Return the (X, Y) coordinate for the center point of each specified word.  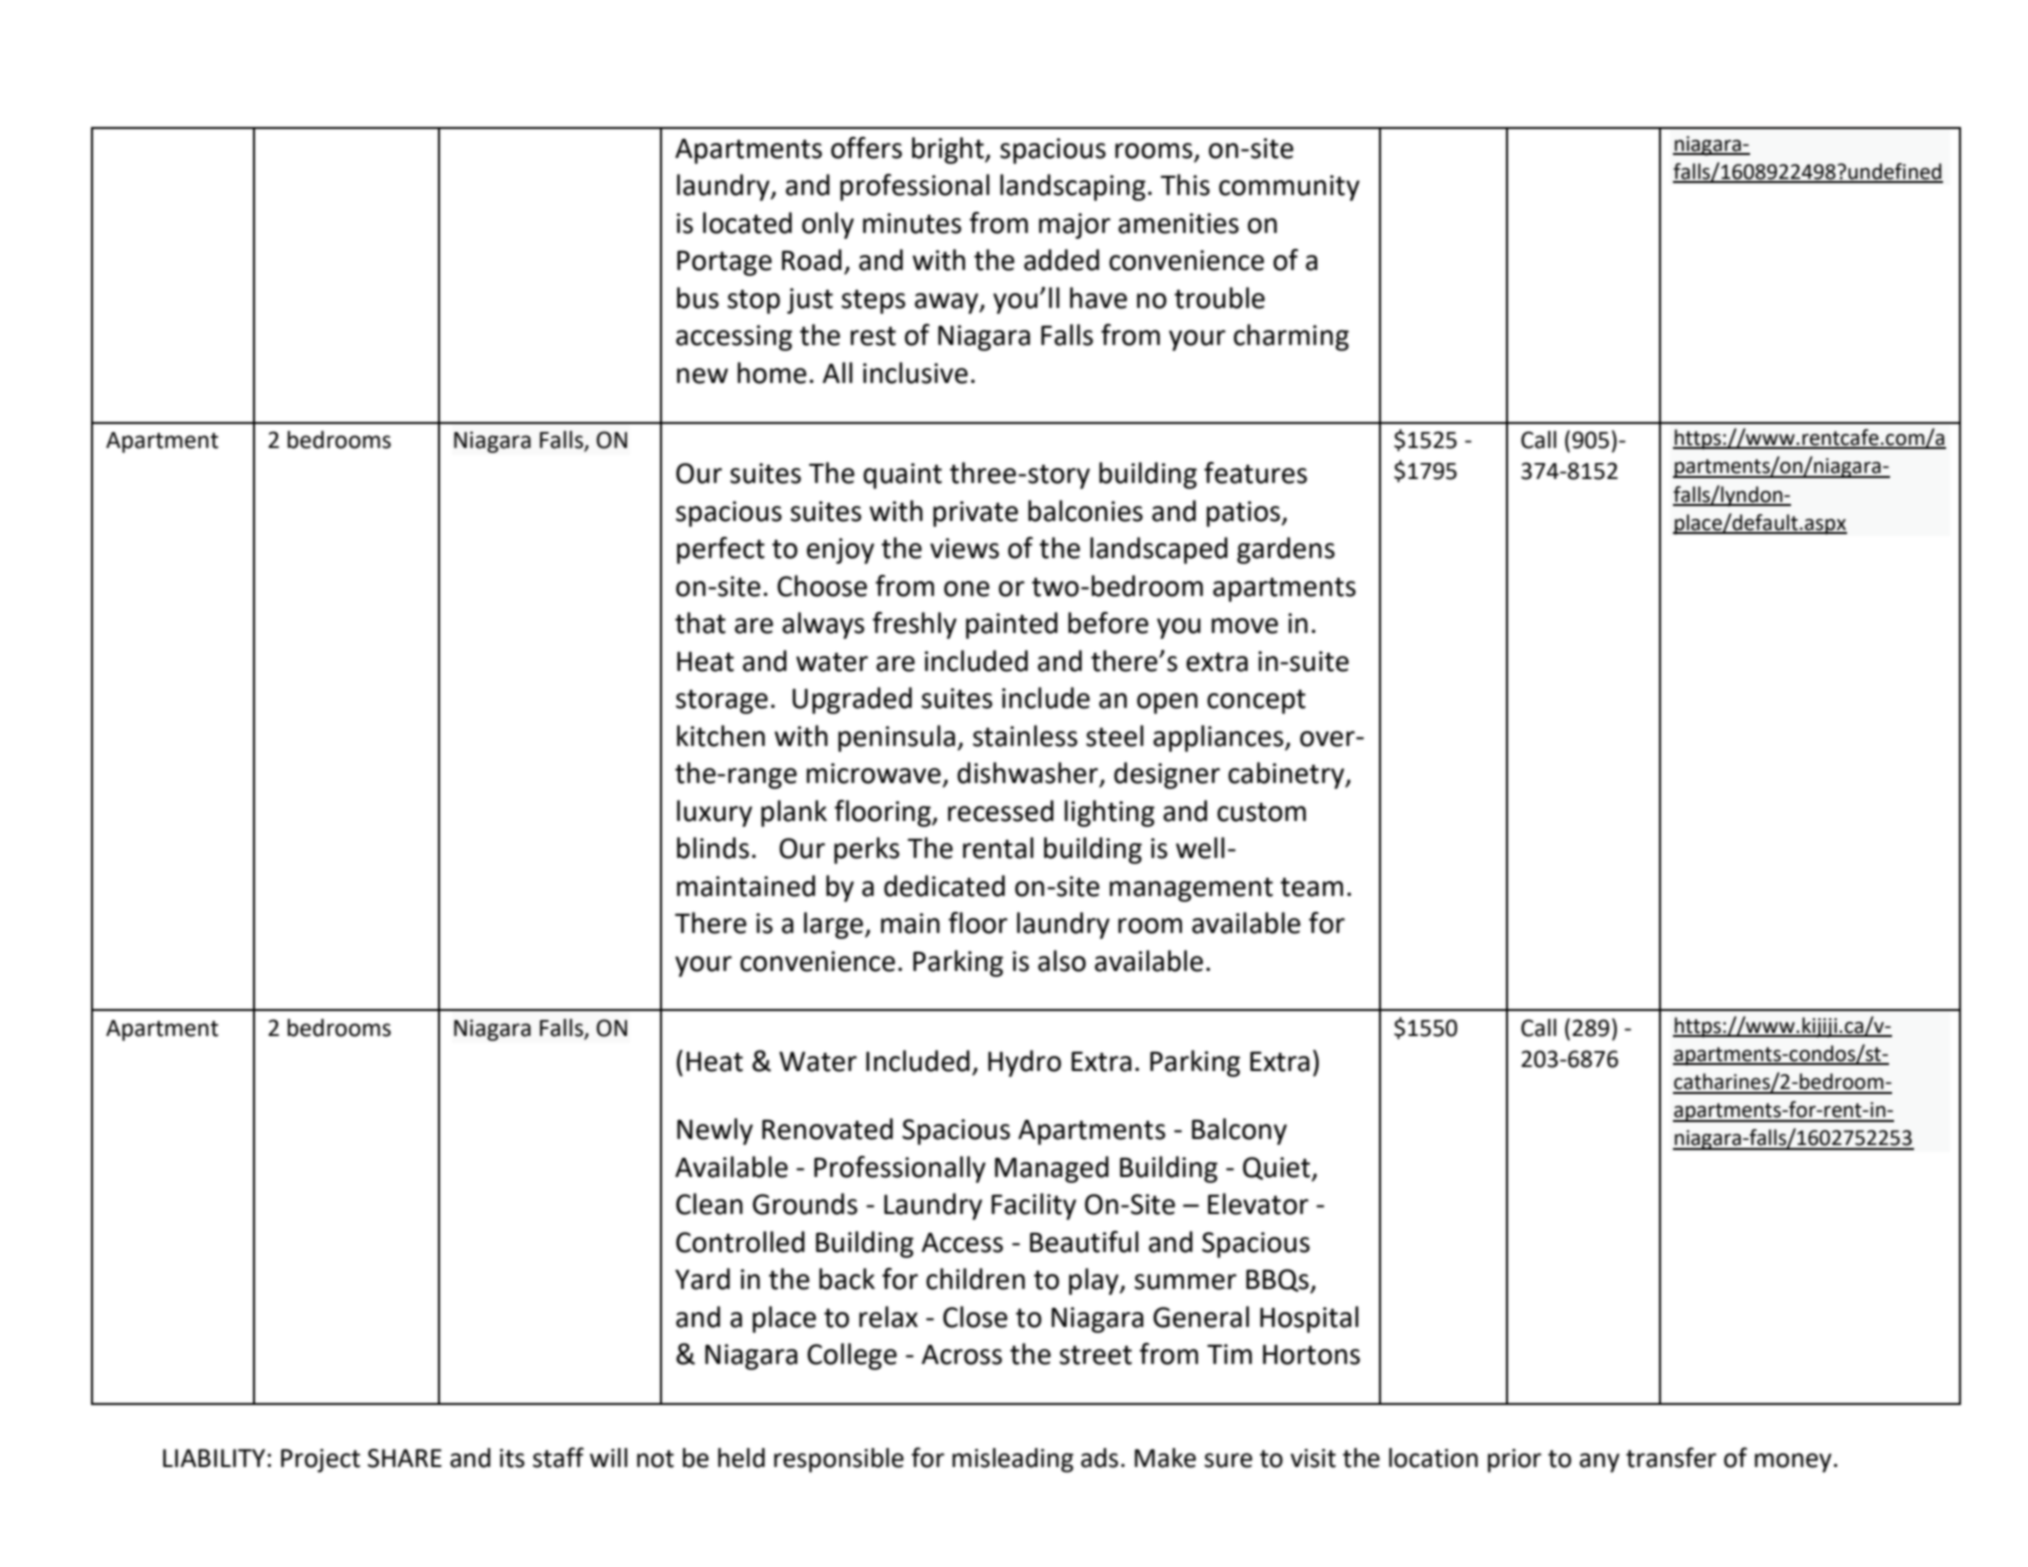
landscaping (1073, 187)
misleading (1013, 1460)
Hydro (1024, 1063)
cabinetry (1287, 775)
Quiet (1278, 1169)
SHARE (405, 1458)
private (975, 514)
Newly (715, 1131)
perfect (721, 550)
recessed (1001, 811)
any (1600, 1463)
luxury (714, 813)
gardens (1286, 550)
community (1289, 188)
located (747, 223)
